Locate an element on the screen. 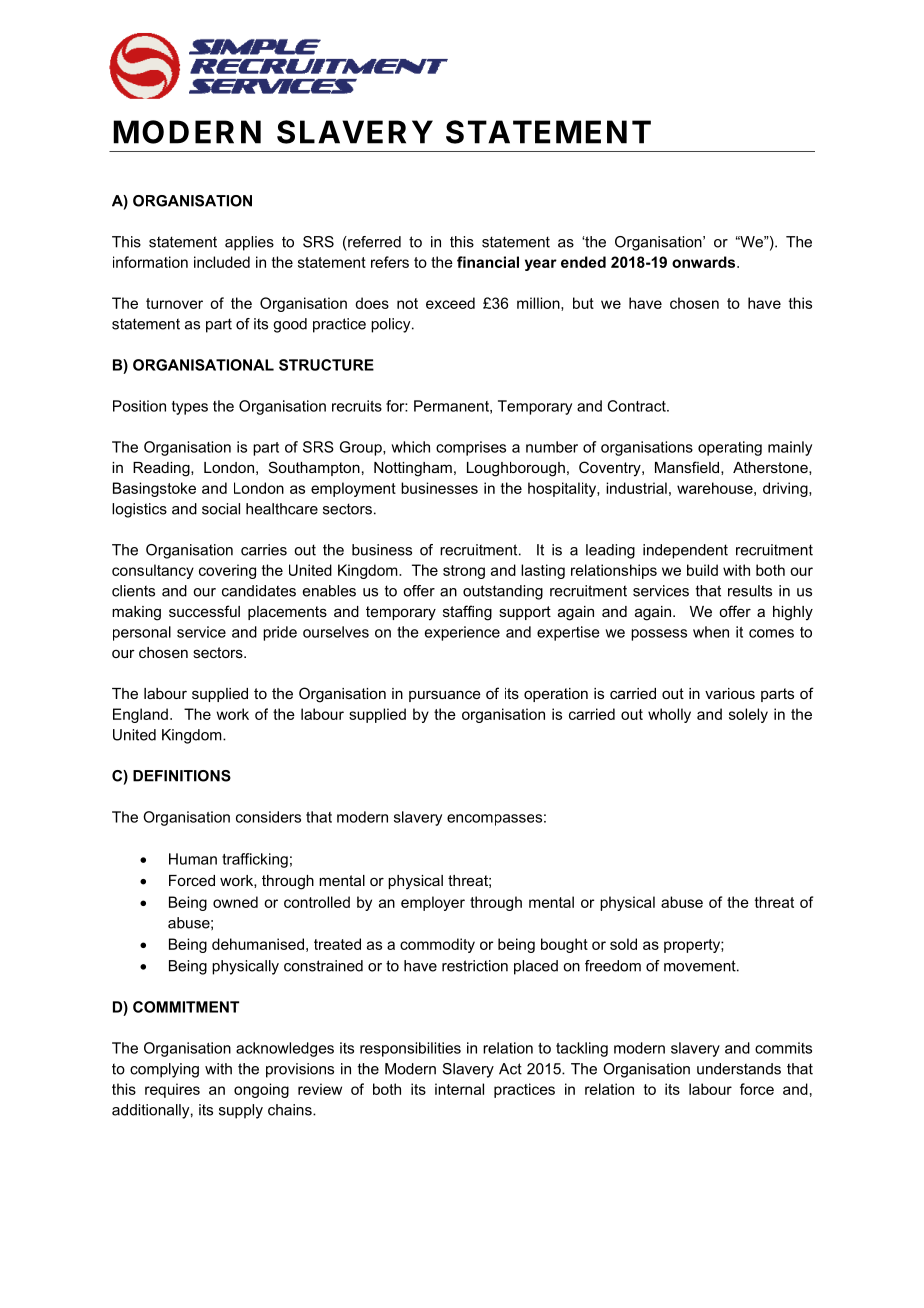 Image resolution: width=924 pixels, height=1308 pixels. England is located at coordinates (140, 715).
